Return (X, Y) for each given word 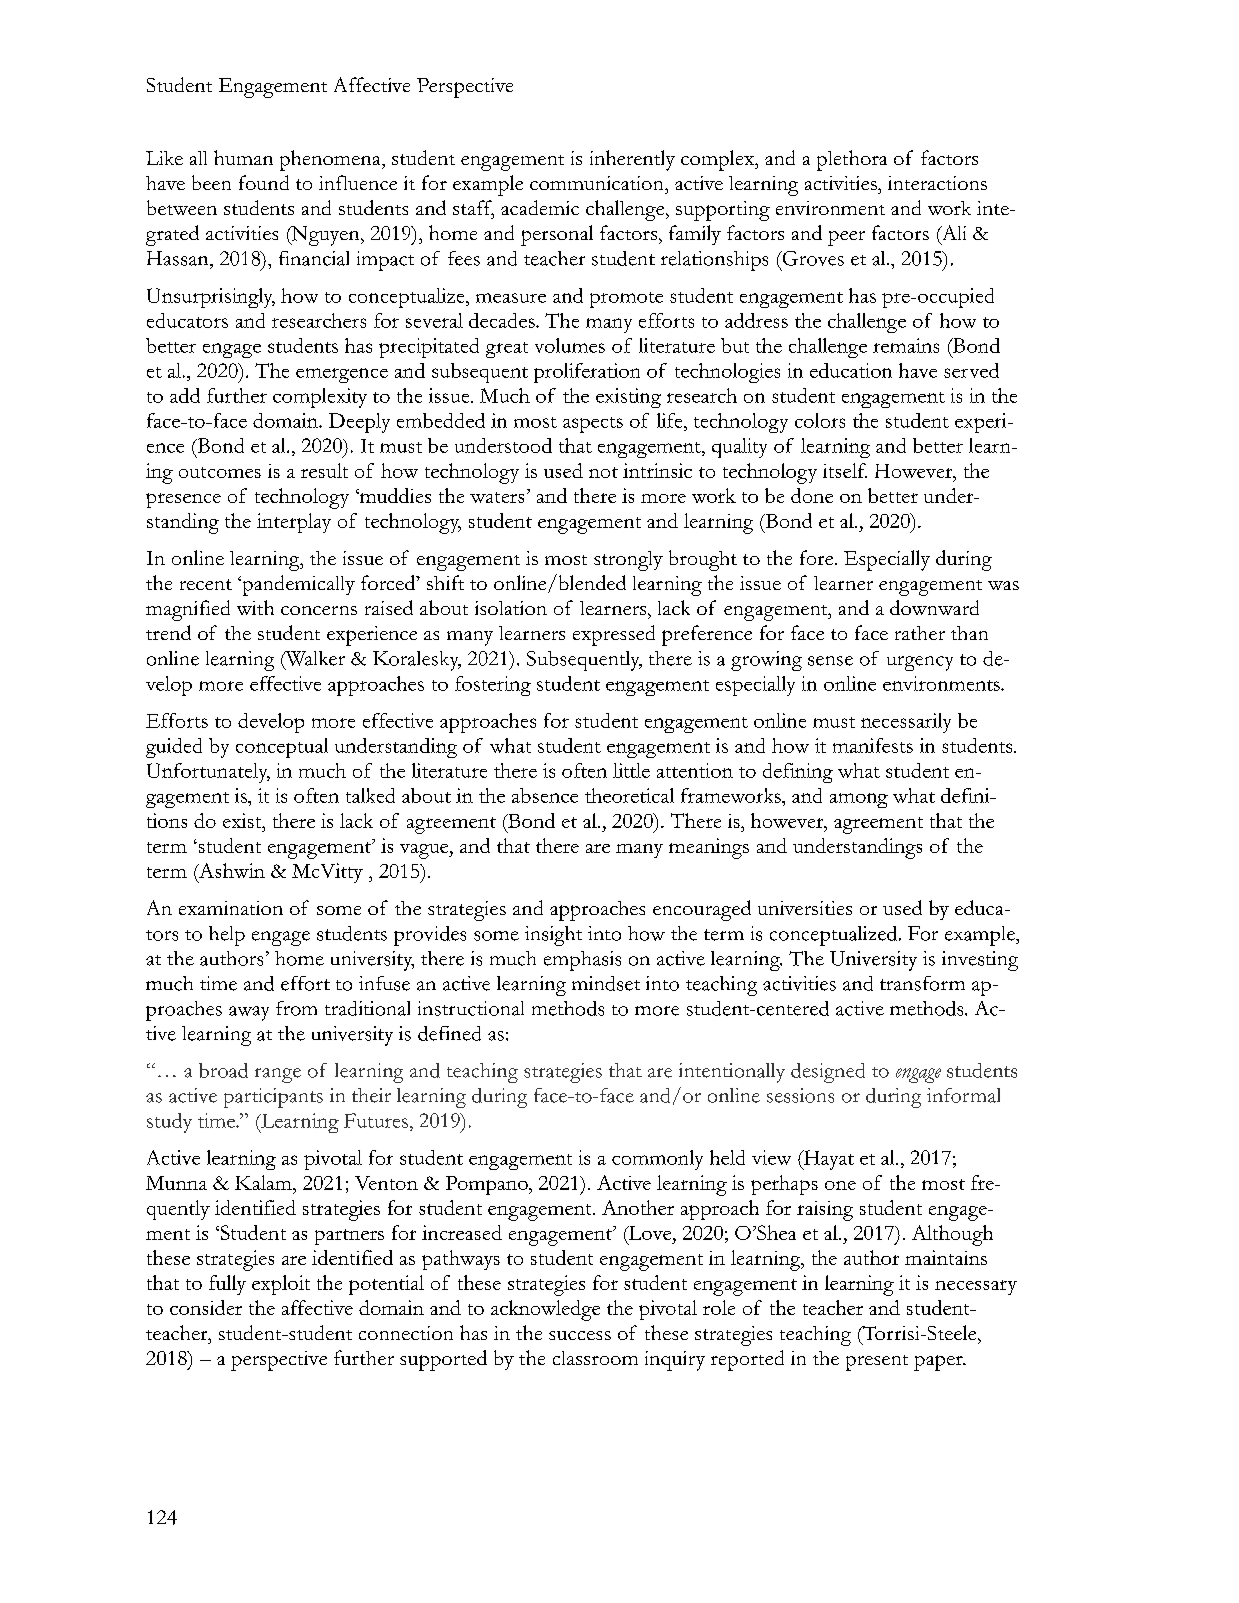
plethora (852, 160)
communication (598, 183)
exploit (281, 1285)
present (877, 1363)
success (580, 1335)
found (264, 182)
